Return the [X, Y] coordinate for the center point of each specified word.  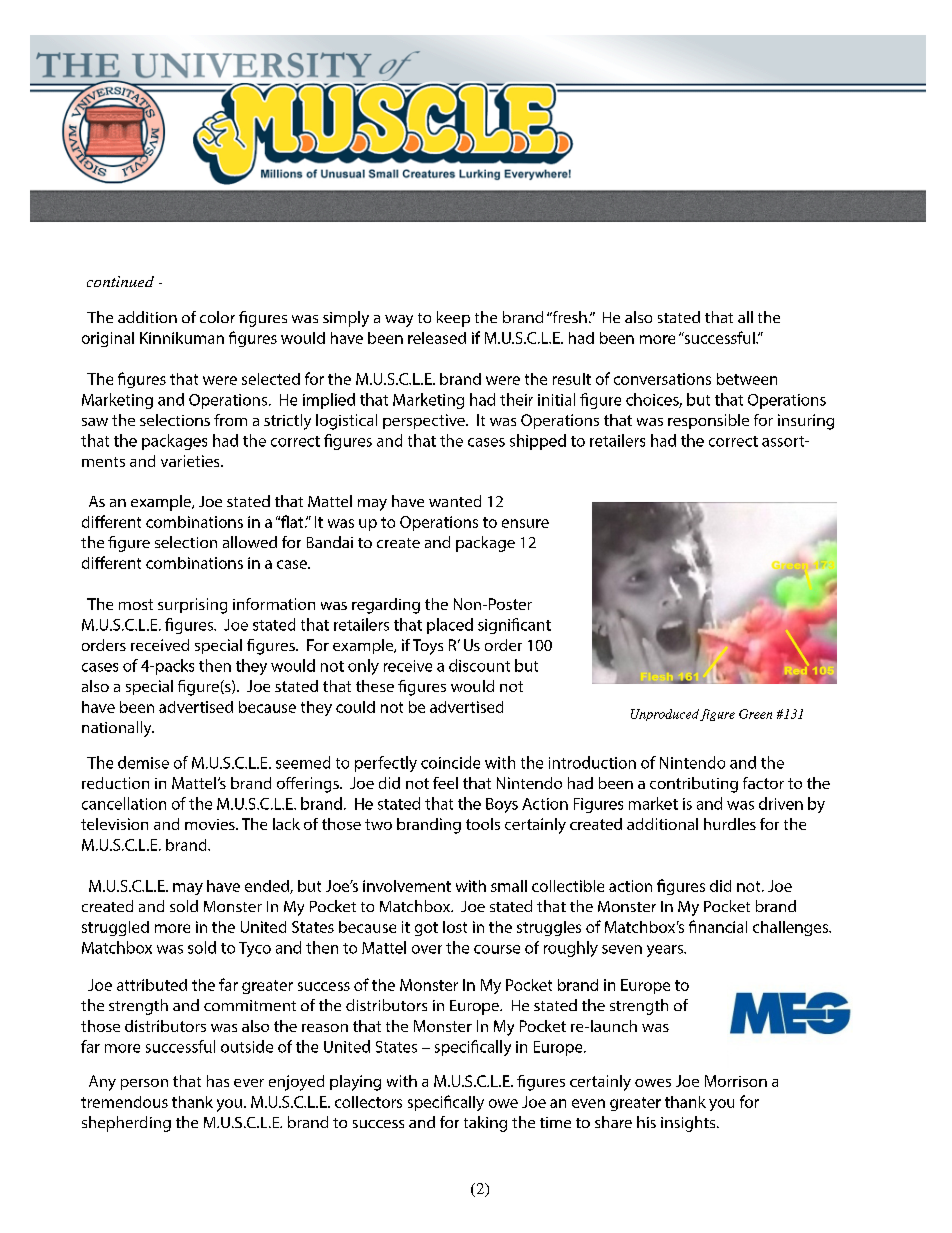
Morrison [736, 1081]
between [747, 379]
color [217, 317]
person [144, 1084]
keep [453, 319]
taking [485, 1124]
